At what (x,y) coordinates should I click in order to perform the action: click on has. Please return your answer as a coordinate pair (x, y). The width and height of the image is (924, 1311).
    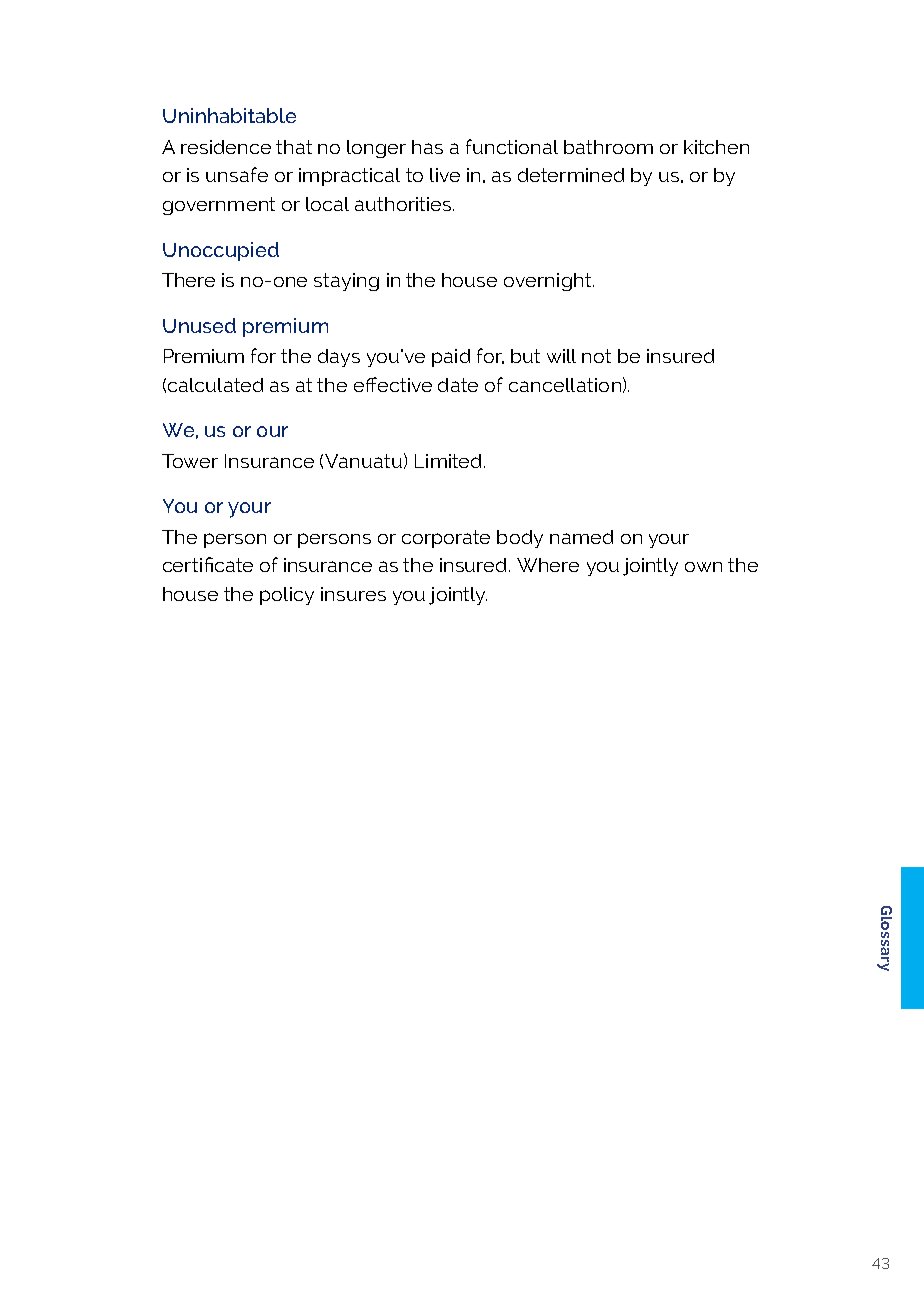
    Looking at the image, I should click on (427, 147).
